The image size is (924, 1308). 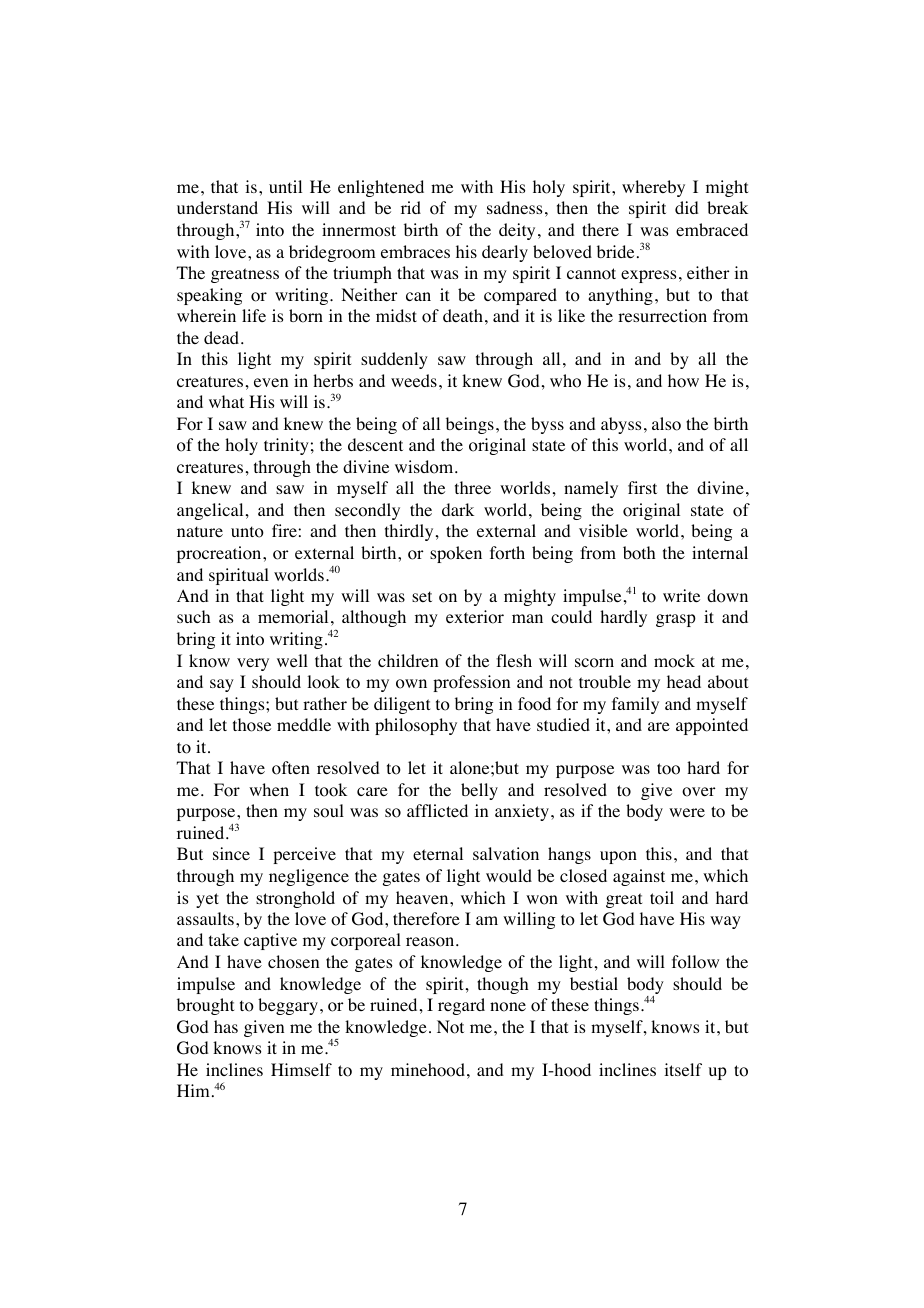 I want to click on did, so click(x=686, y=207).
